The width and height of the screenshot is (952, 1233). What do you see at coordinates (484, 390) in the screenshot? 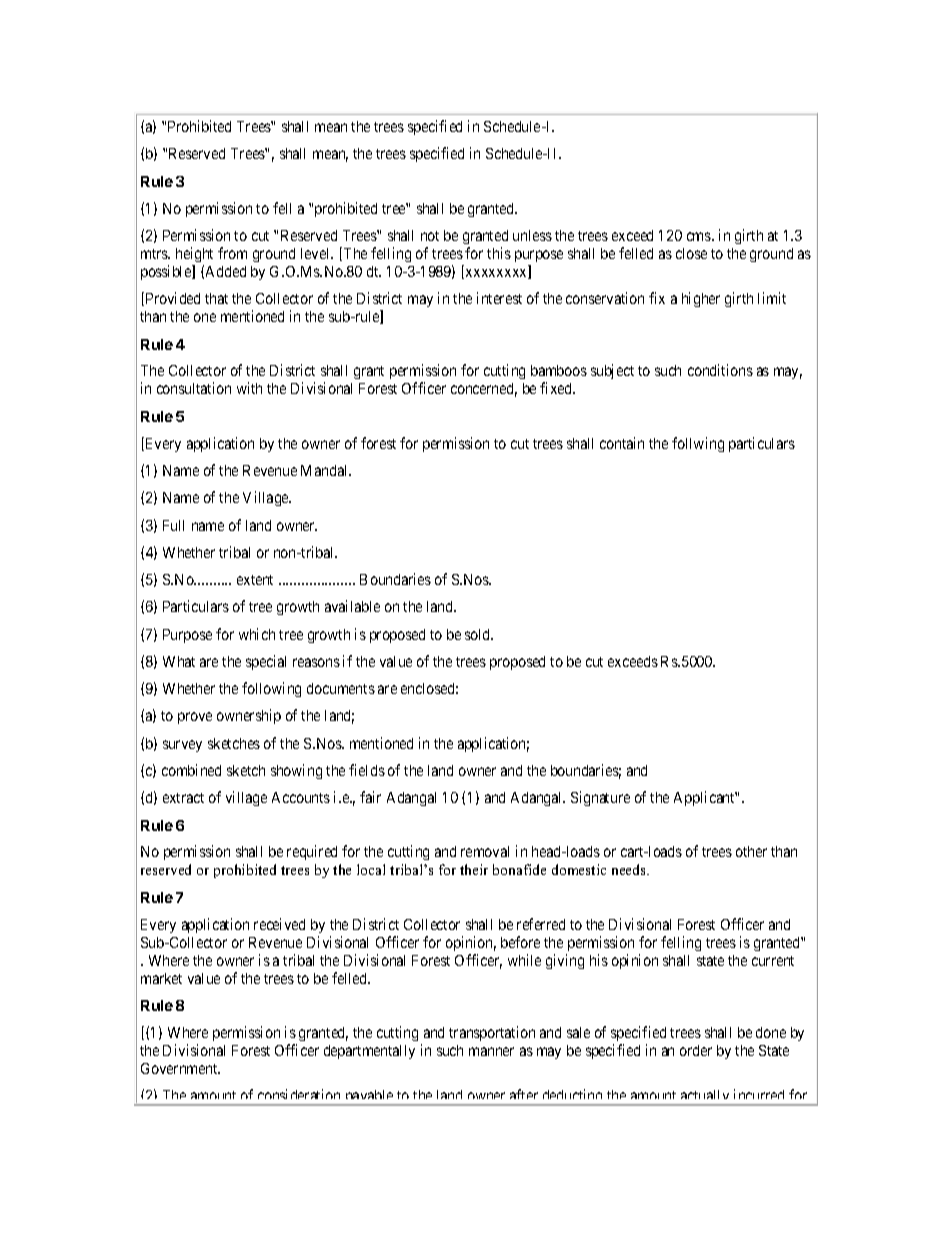
I see `concerned` at bounding box center [484, 390].
